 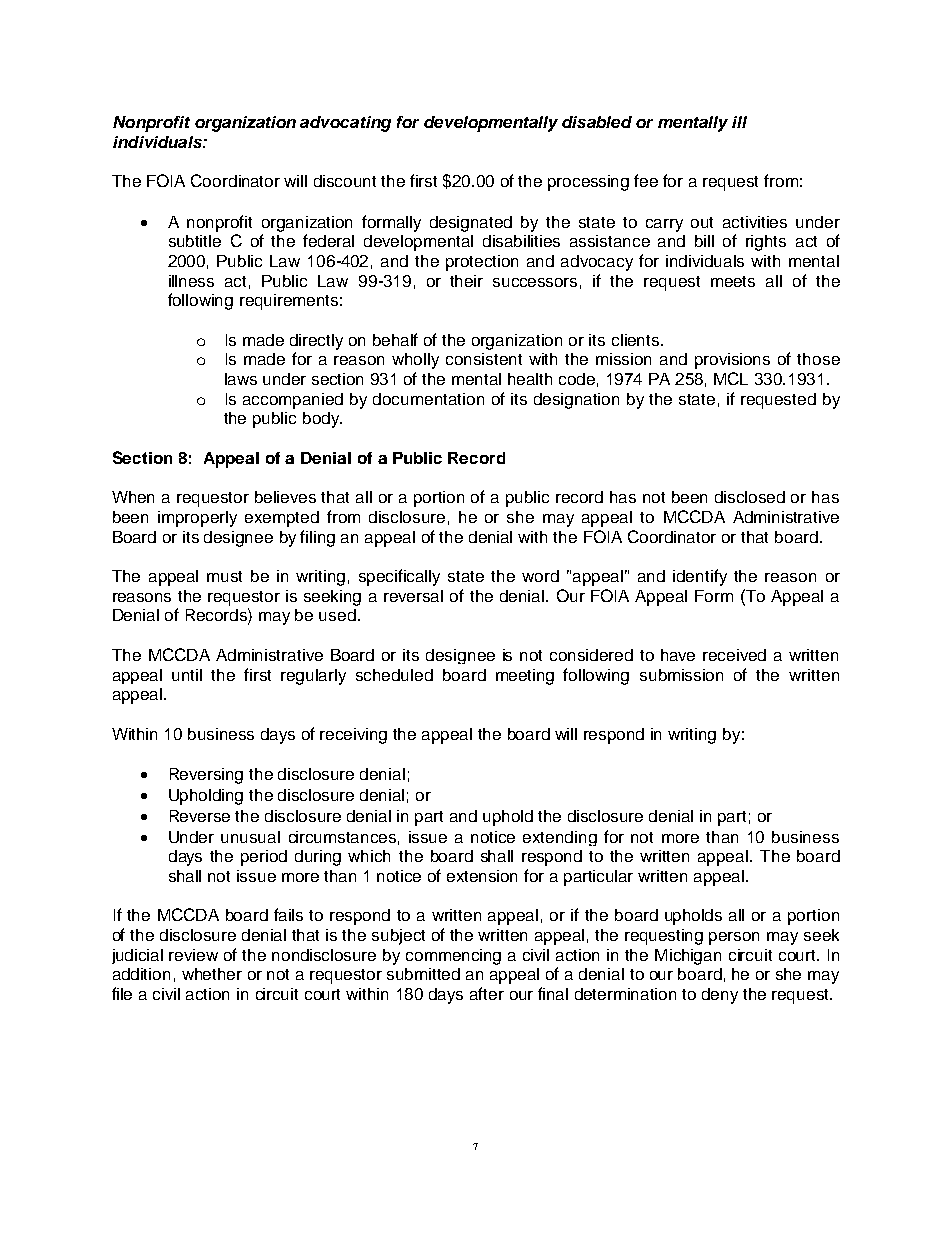 What do you see at coordinates (345, 124) in the screenshot?
I see `advocating` at bounding box center [345, 124].
